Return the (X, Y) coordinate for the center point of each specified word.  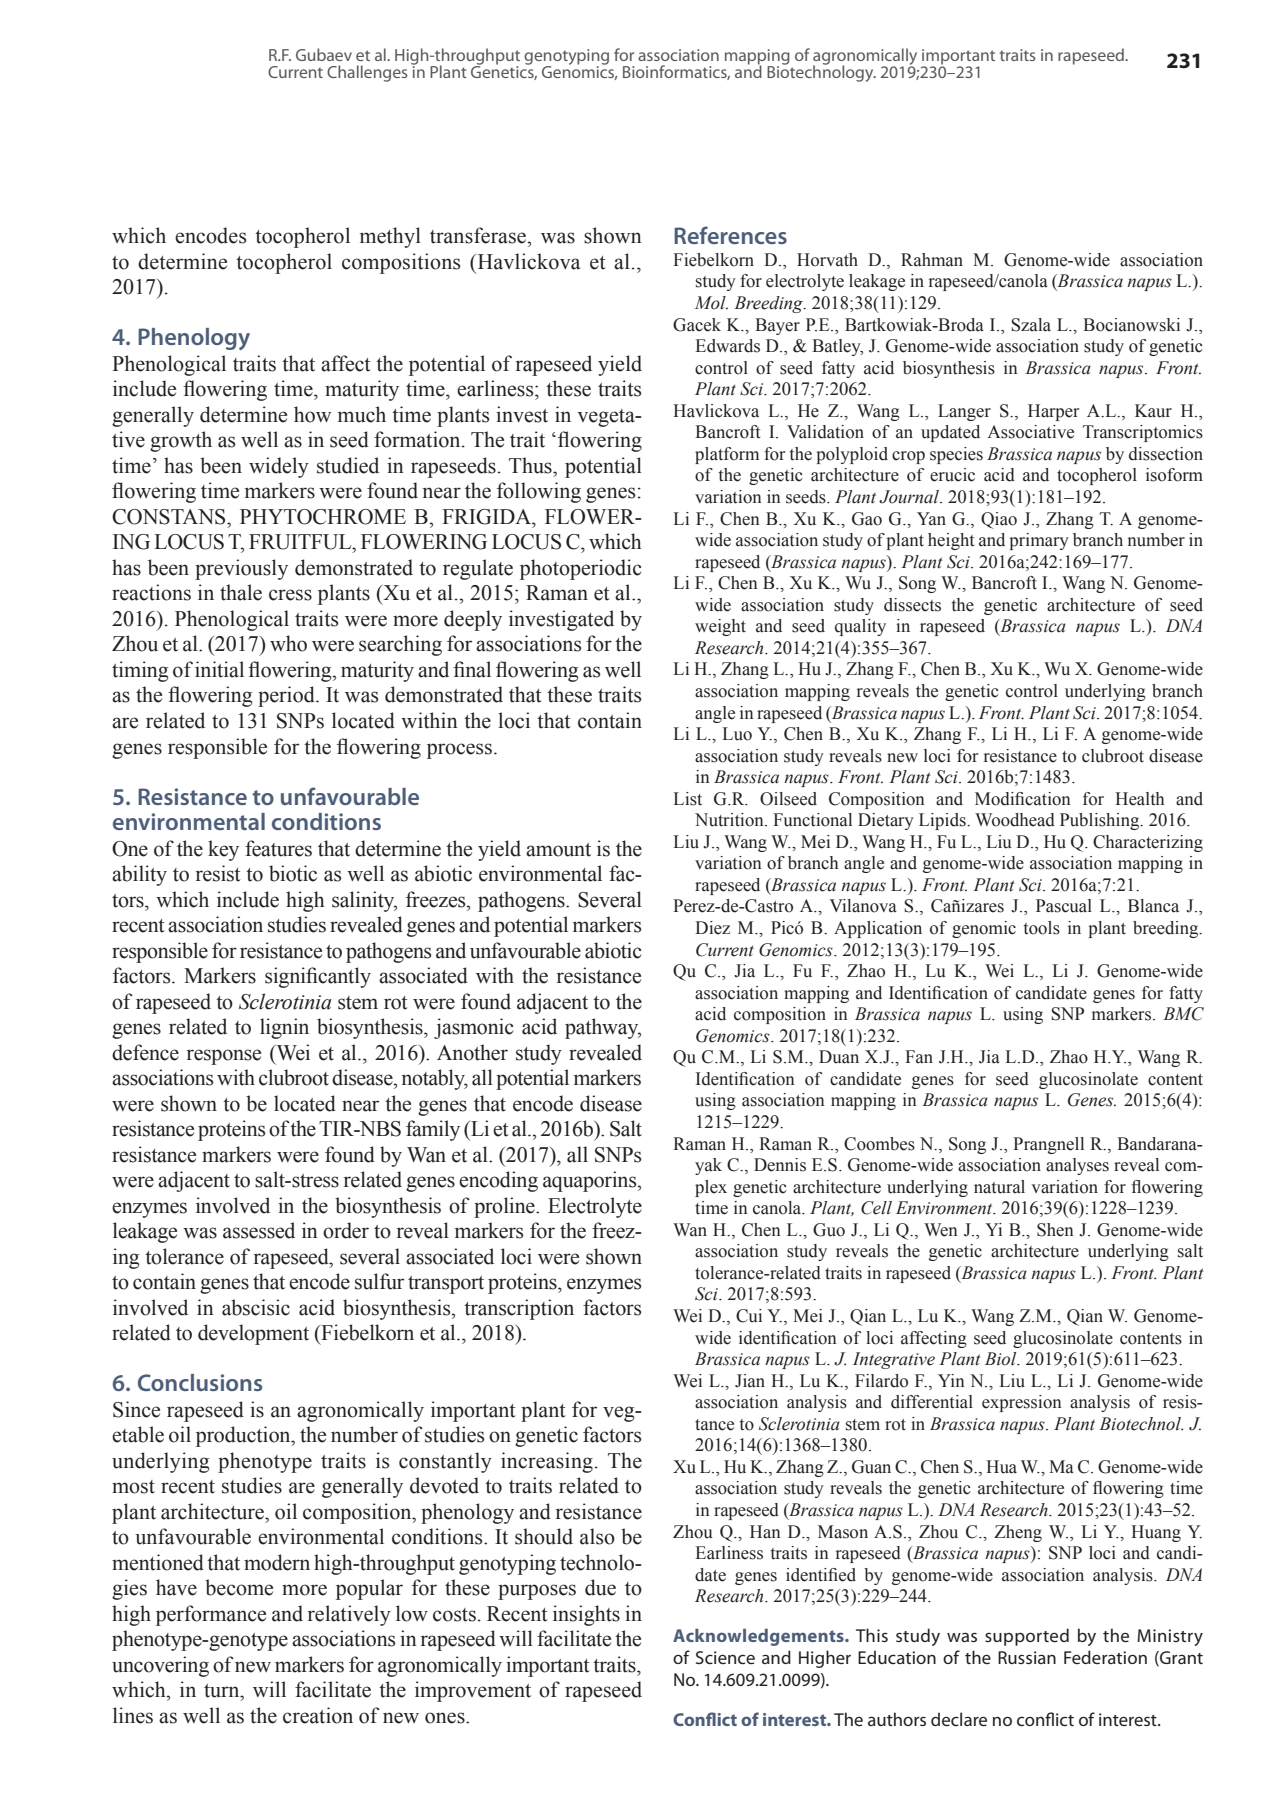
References (730, 235)
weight (720, 627)
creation (318, 1715)
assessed (259, 1230)
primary (1039, 541)
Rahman (932, 260)
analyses (1077, 1166)
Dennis (780, 1165)
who (288, 643)
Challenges (367, 73)
